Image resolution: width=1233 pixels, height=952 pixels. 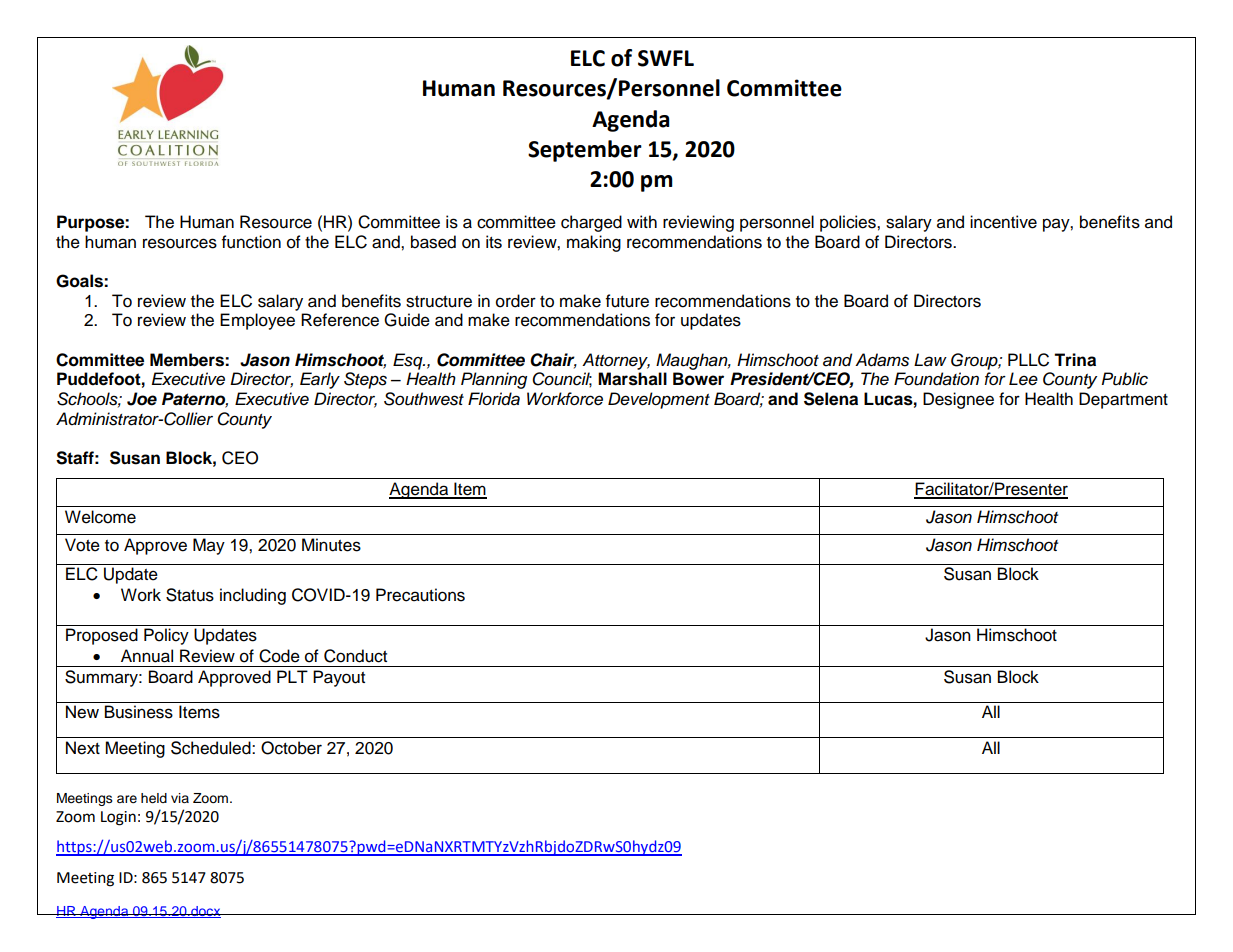 What do you see at coordinates (1003, 222) in the screenshot?
I see `incentive` at bounding box center [1003, 222].
